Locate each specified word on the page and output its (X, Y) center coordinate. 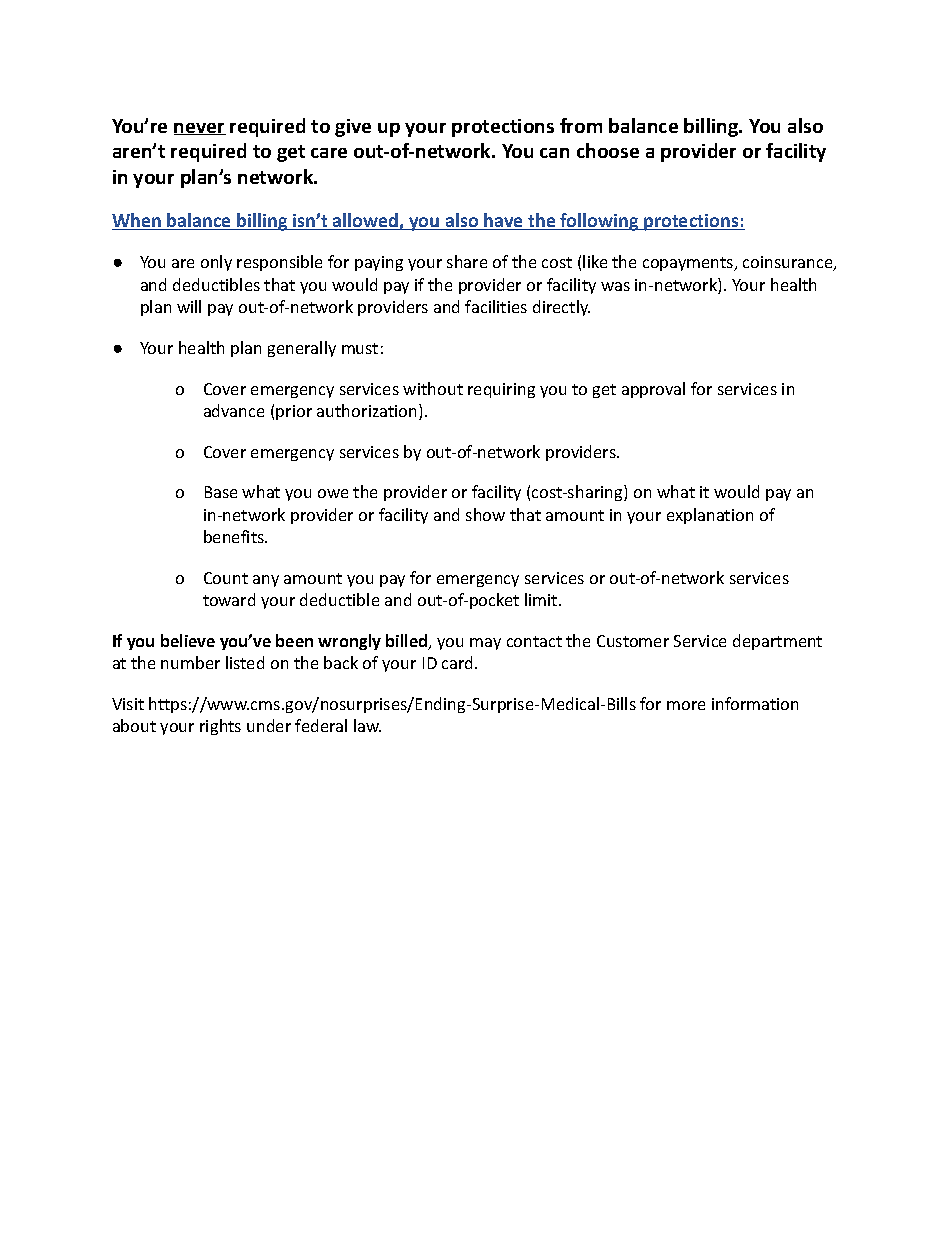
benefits (235, 536)
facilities (496, 306)
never (200, 129)
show (485, 514)
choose (608, 150)
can (554, 153)
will (189, 306)
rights (220, 727)
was (615, 286)
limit (542, 599)
